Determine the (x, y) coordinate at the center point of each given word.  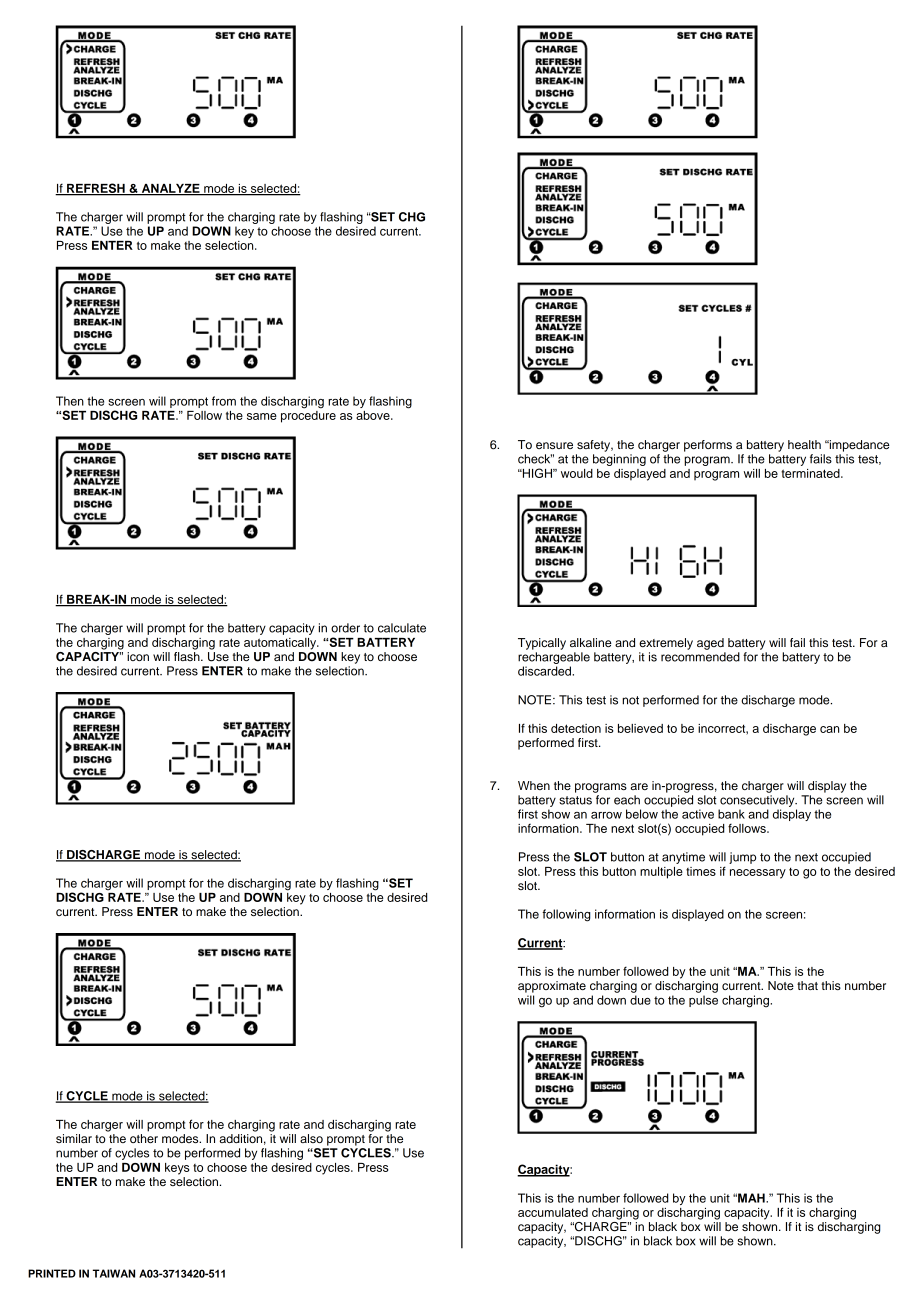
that (807, 985)
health (804, 444)
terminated (811, 473)
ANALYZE (170, 189)
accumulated (553, 1212)
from (224, 401)
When (534, 785)
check (535, 459)
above (374, 415)
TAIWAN (114, 1273)
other (144, 1138)
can (829, 729)
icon (138, 656)
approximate (552, 987)
